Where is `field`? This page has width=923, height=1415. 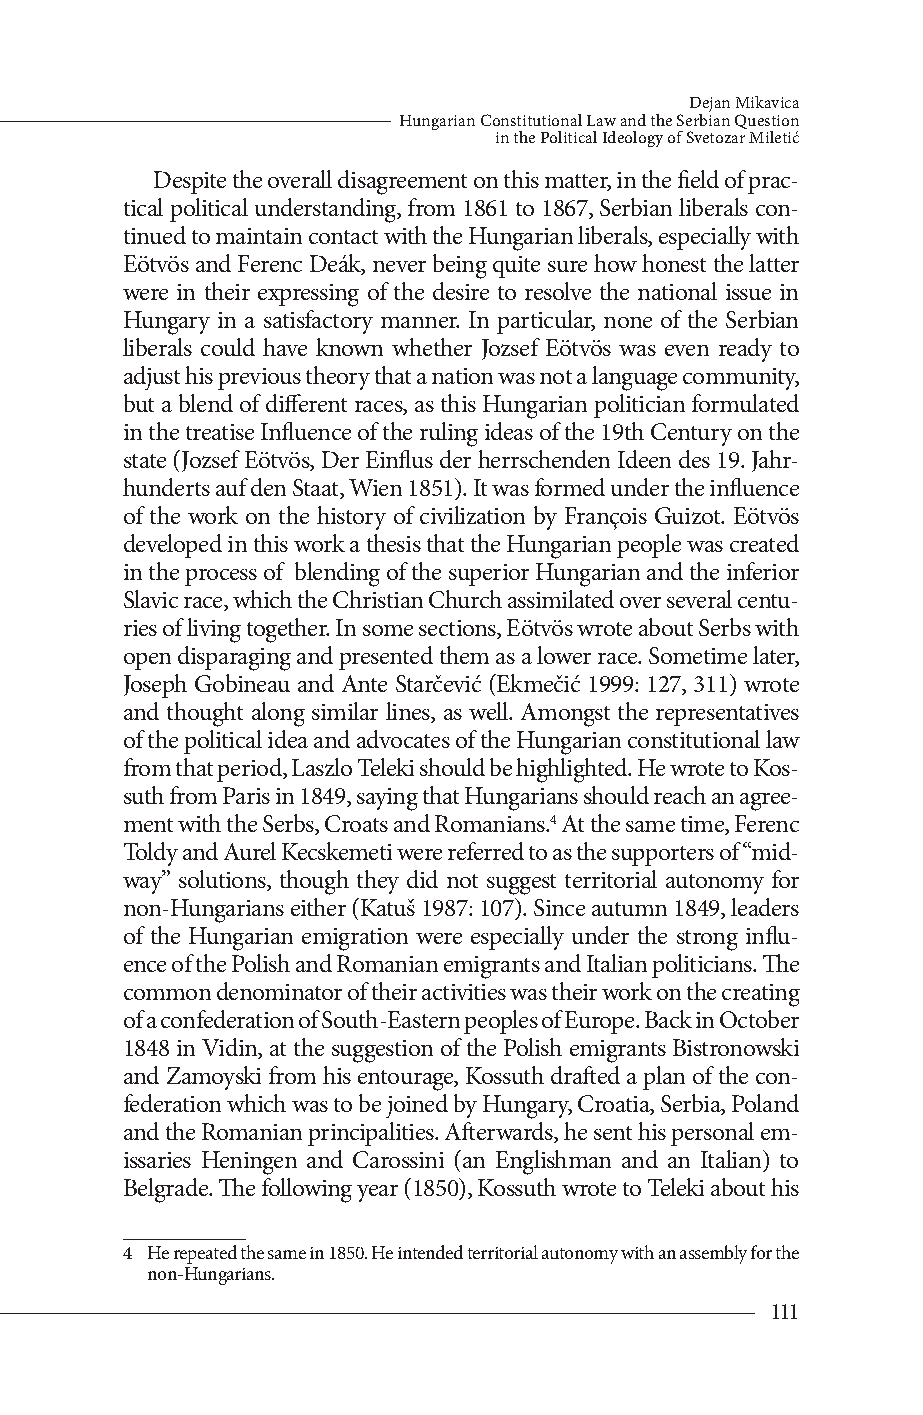 field is located at coordinates (698, 179).
